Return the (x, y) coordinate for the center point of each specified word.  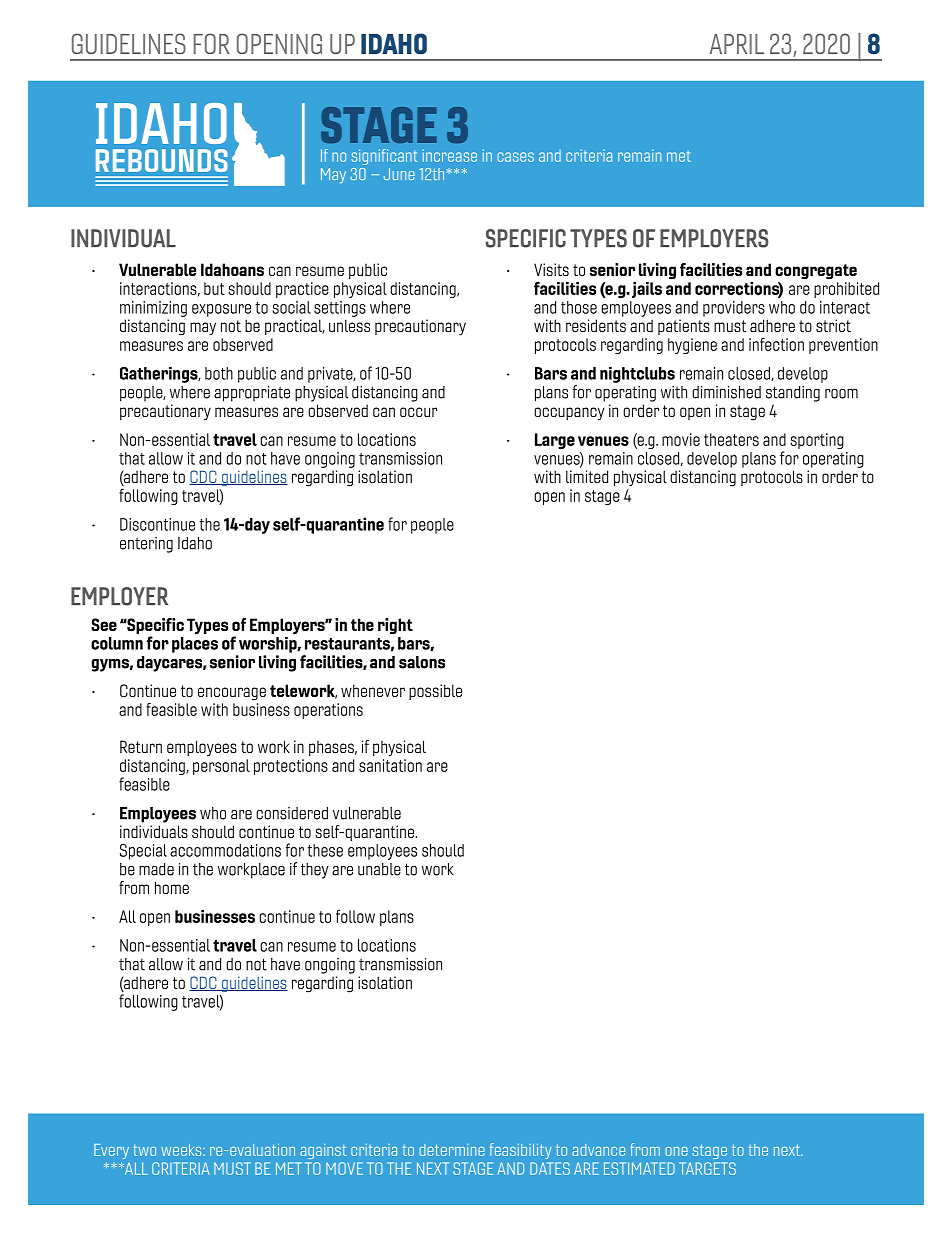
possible (435, 692)
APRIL (737, 44)
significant (385, 157)
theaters (731, 439)
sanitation (390, 765)
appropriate (252, 393)
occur (418, 412)
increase (450, 155)
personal (221, 767)
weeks (182, 1150)
